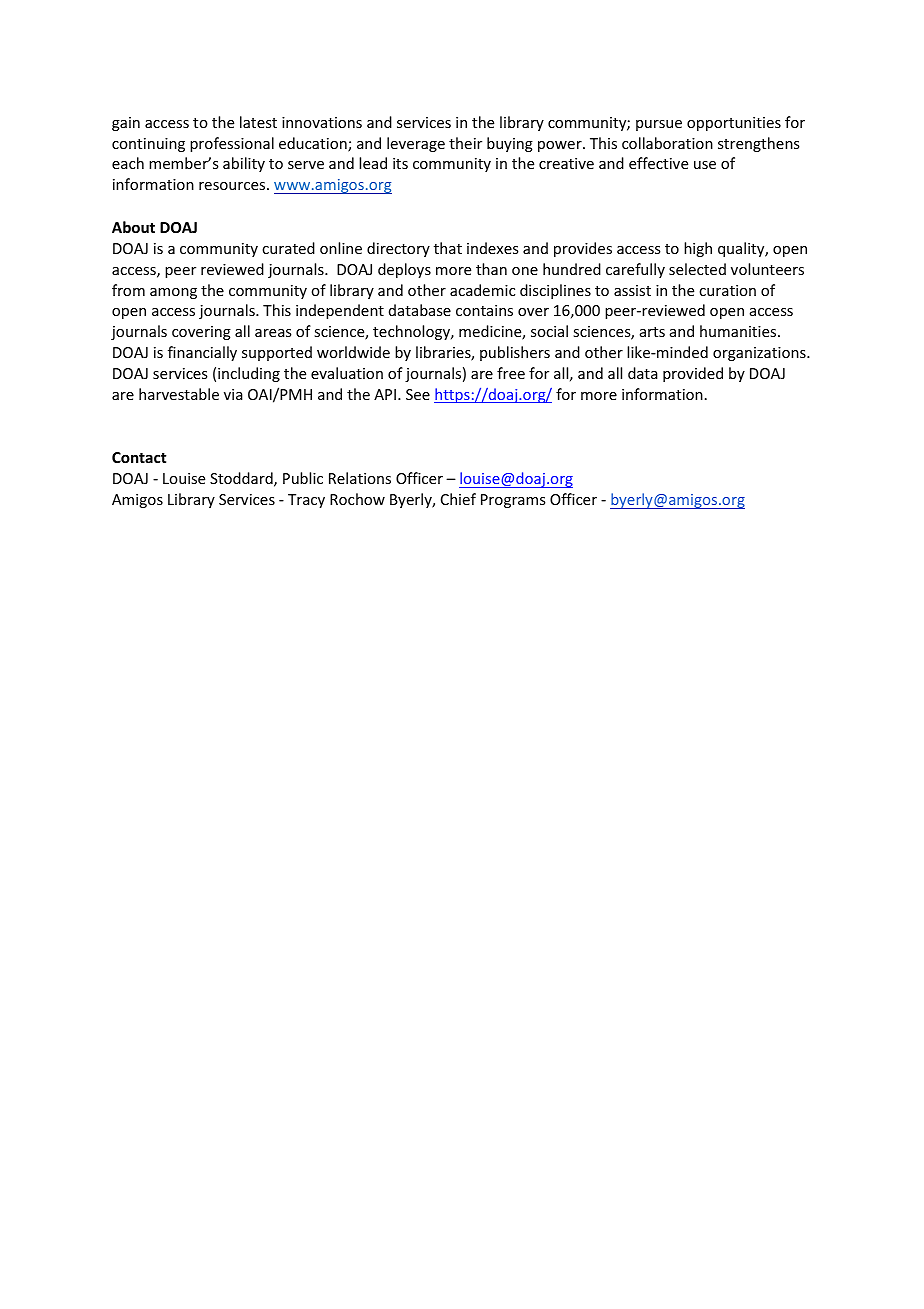 The height and width of the screenshot is (1309, 924). What do you see at coordinates (465, 143) in the screenshot?
I see `their` at bounding box center [465, 143].
